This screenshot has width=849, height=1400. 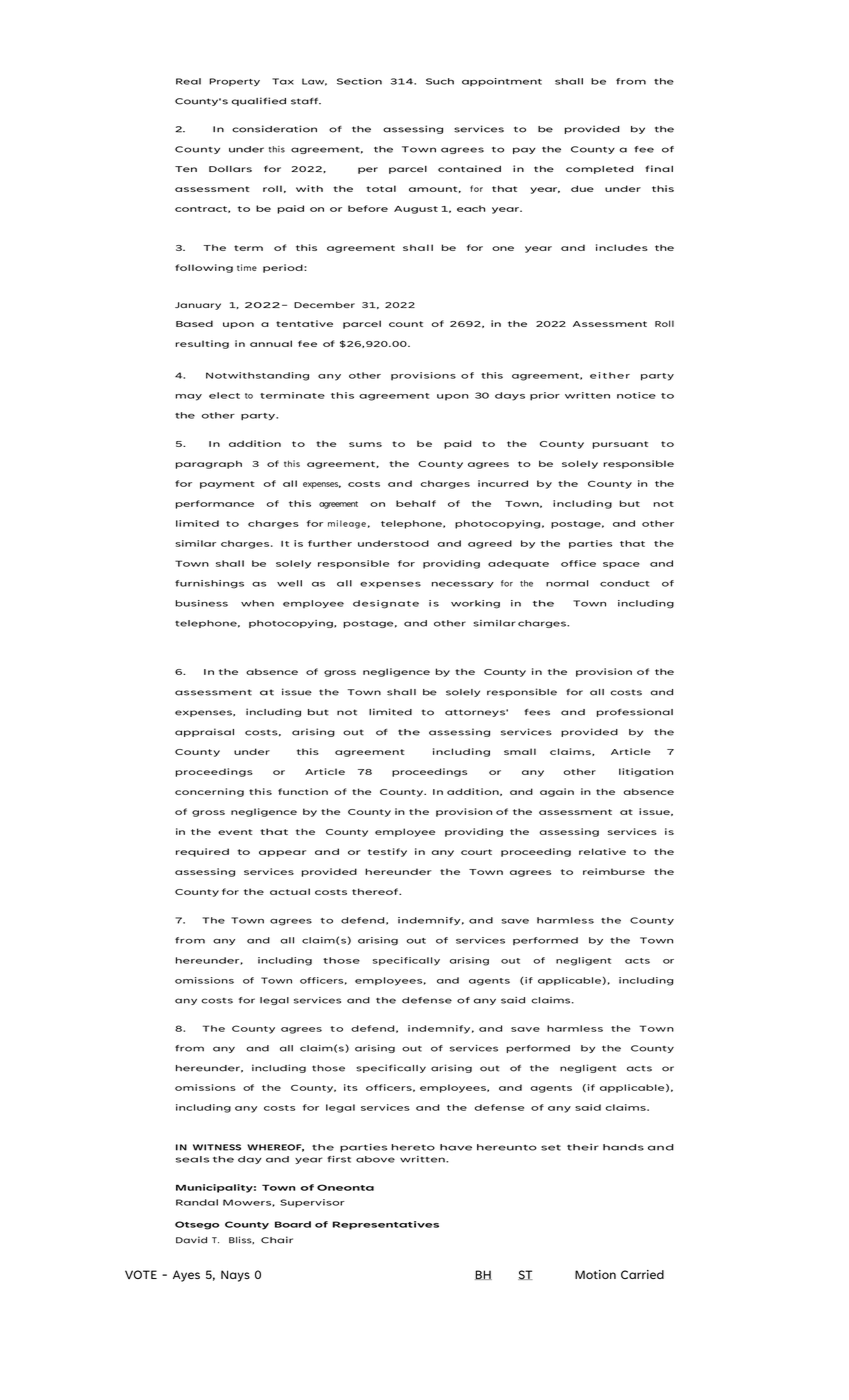 What do you see at coordinates (191, 1240) in the screenshot?
I see `David` at bounding box center [191, 1240].
